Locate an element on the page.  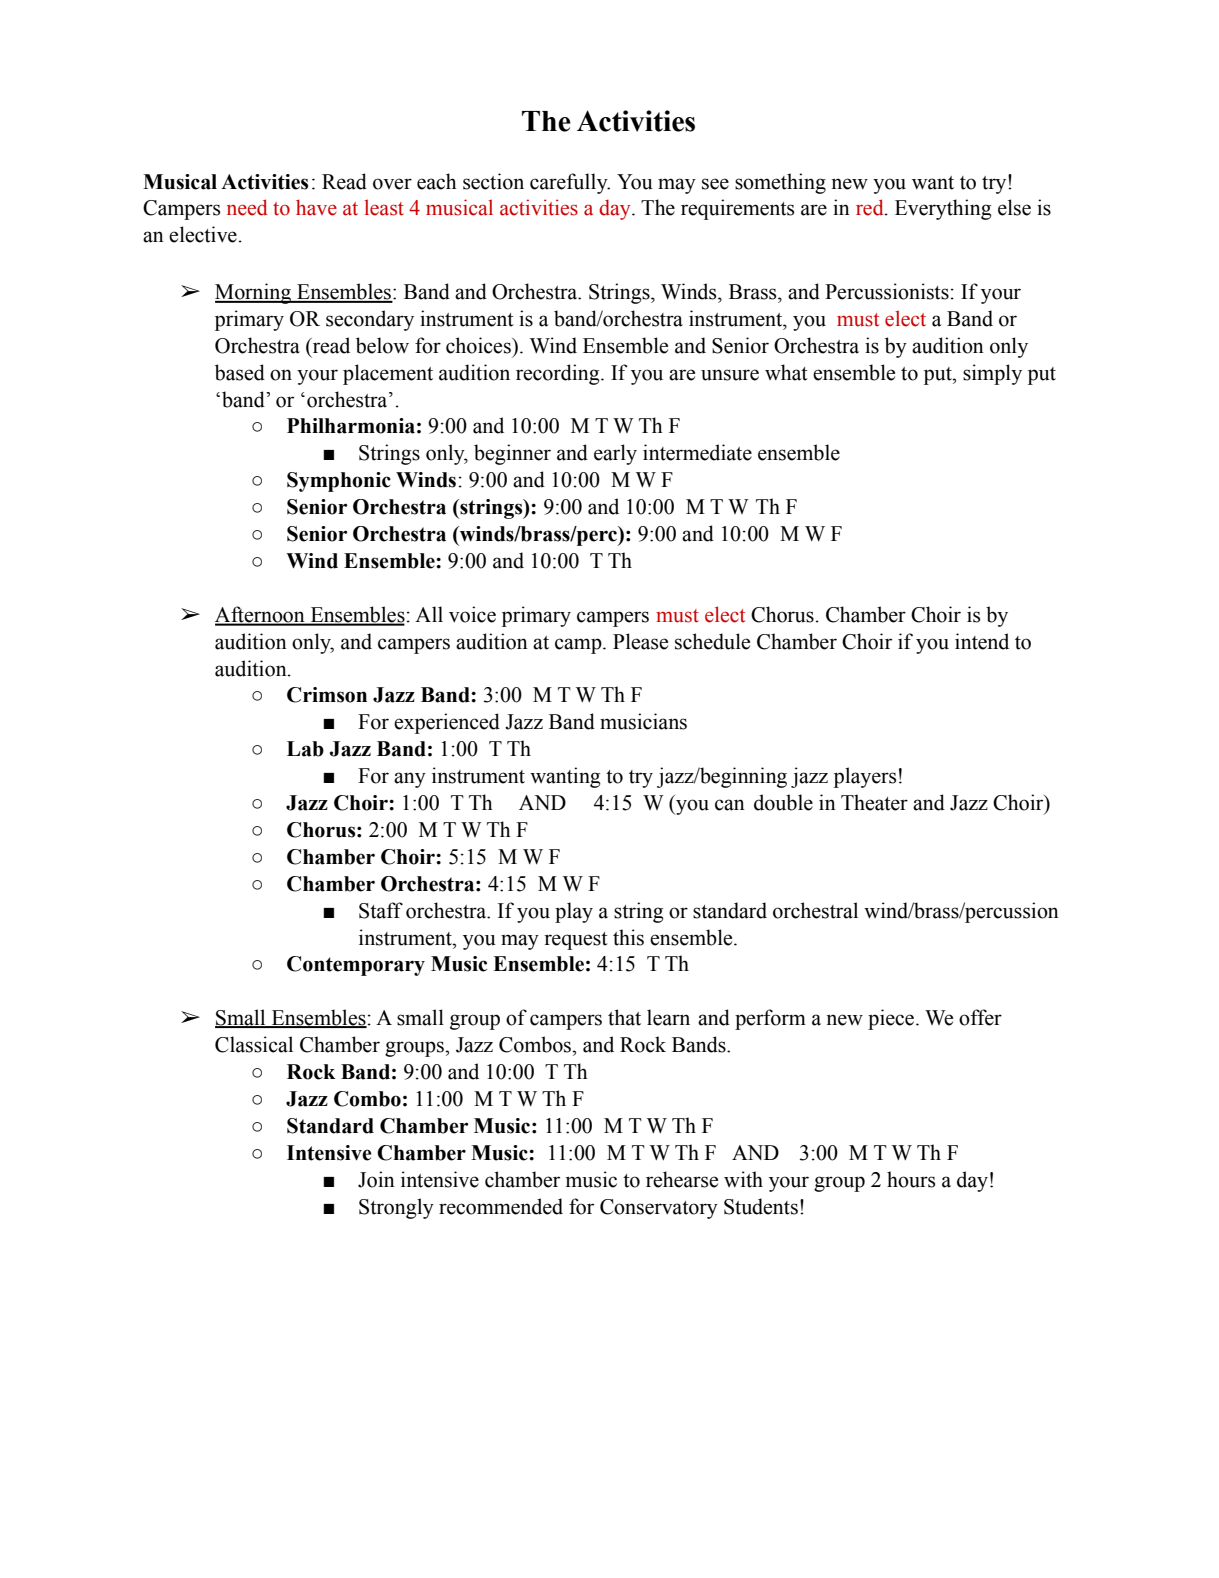
intend is located at coordinates (982, 641).
